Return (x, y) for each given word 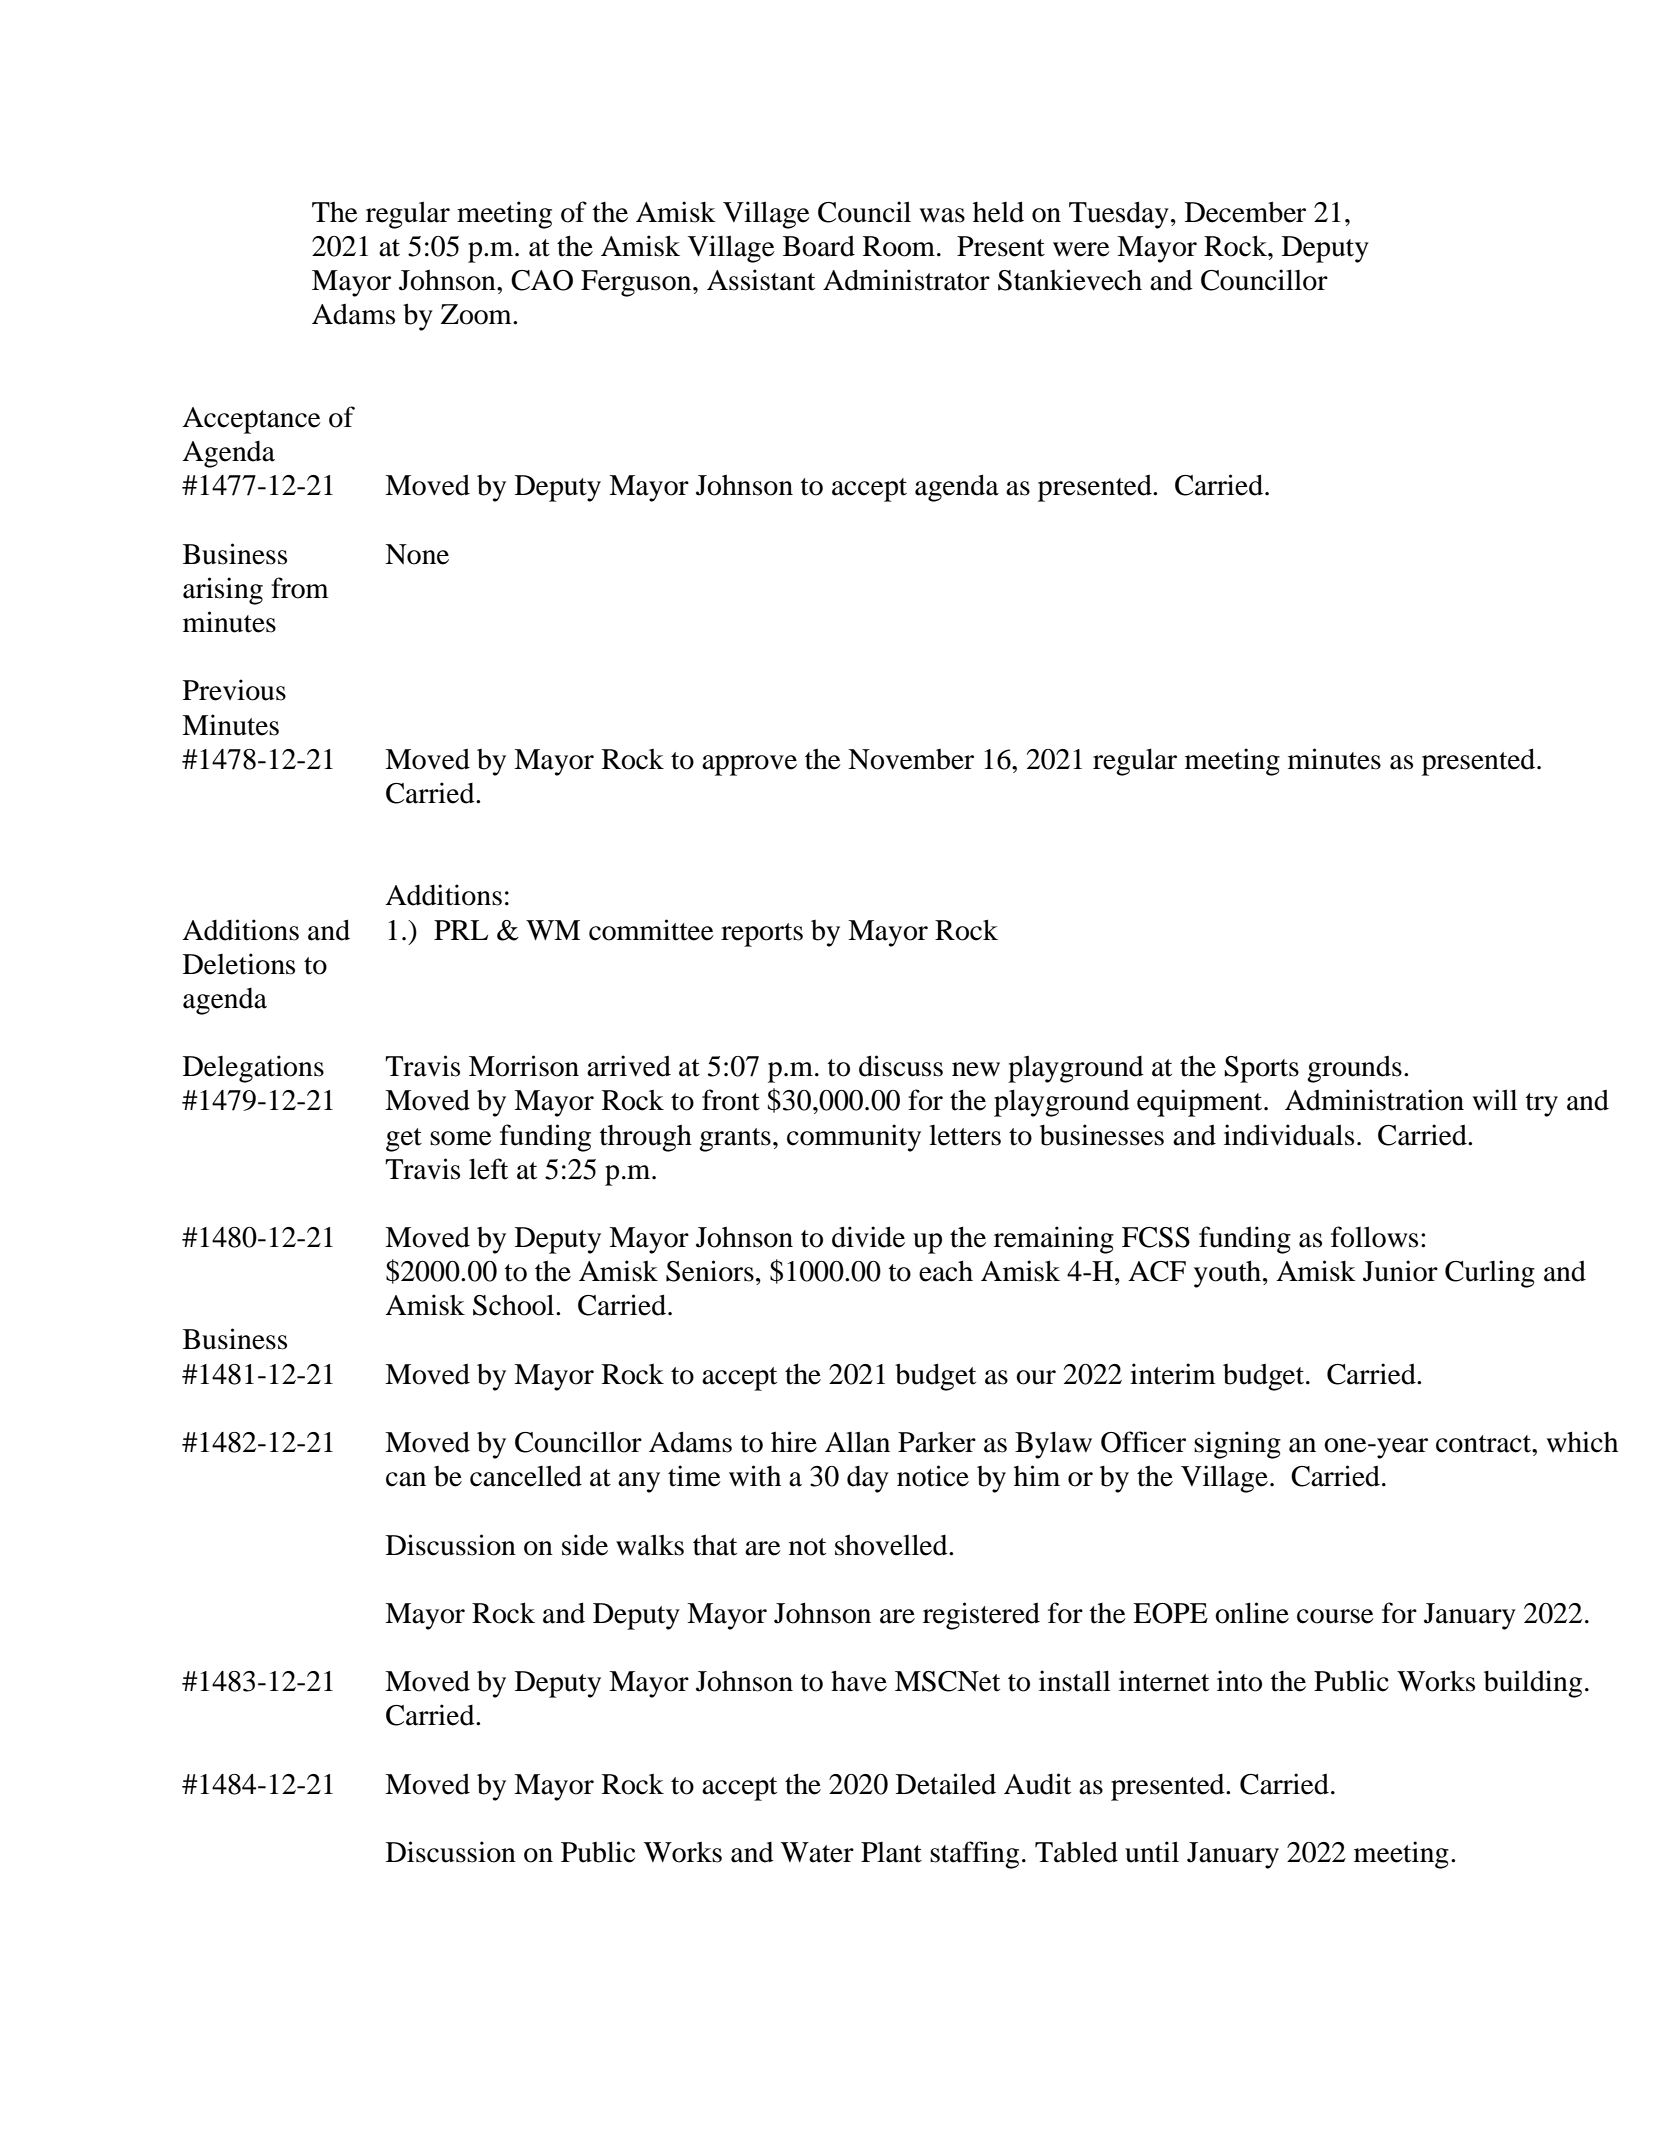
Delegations (253, 1069)
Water (817, 1852)
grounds (1354, 1069)
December (1245, 212)
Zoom (477, 314)
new (976, 1069)
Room (899, 246)
